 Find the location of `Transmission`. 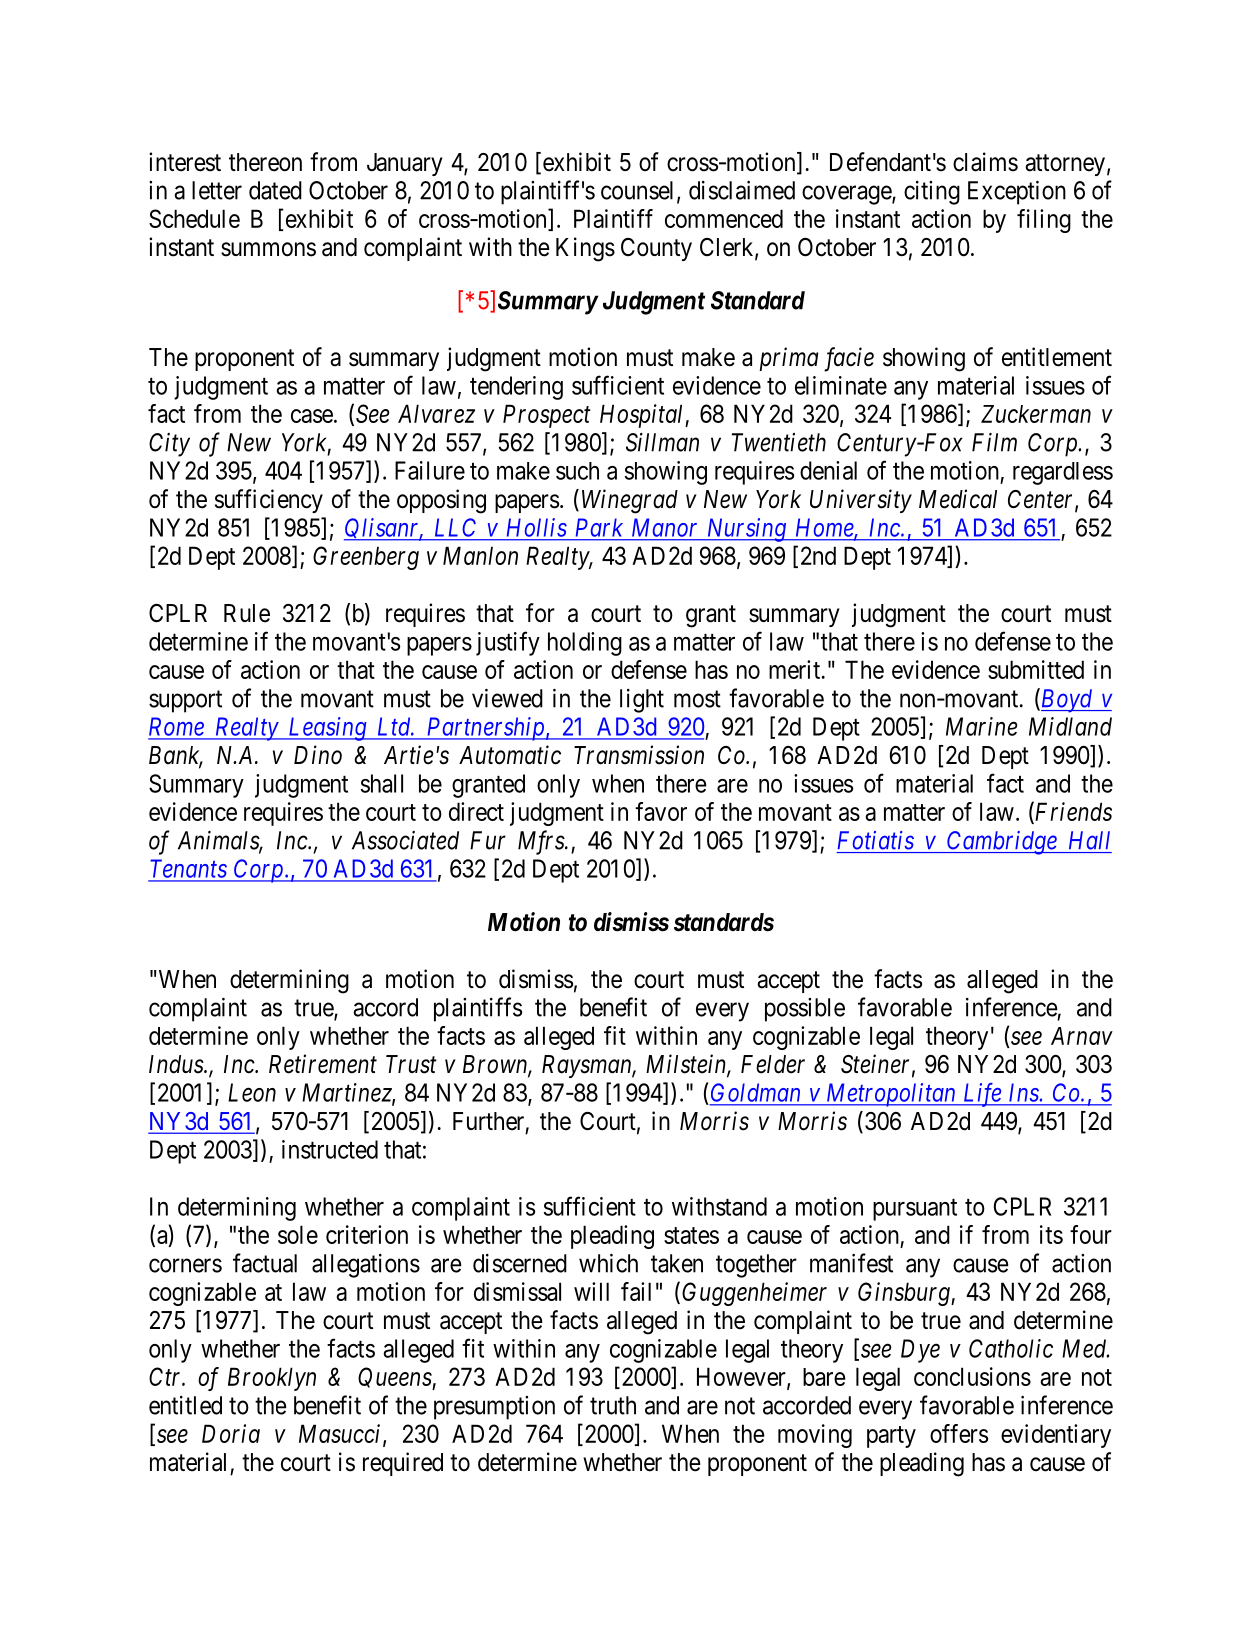

Transmission is located at coordinates (639, 755).
